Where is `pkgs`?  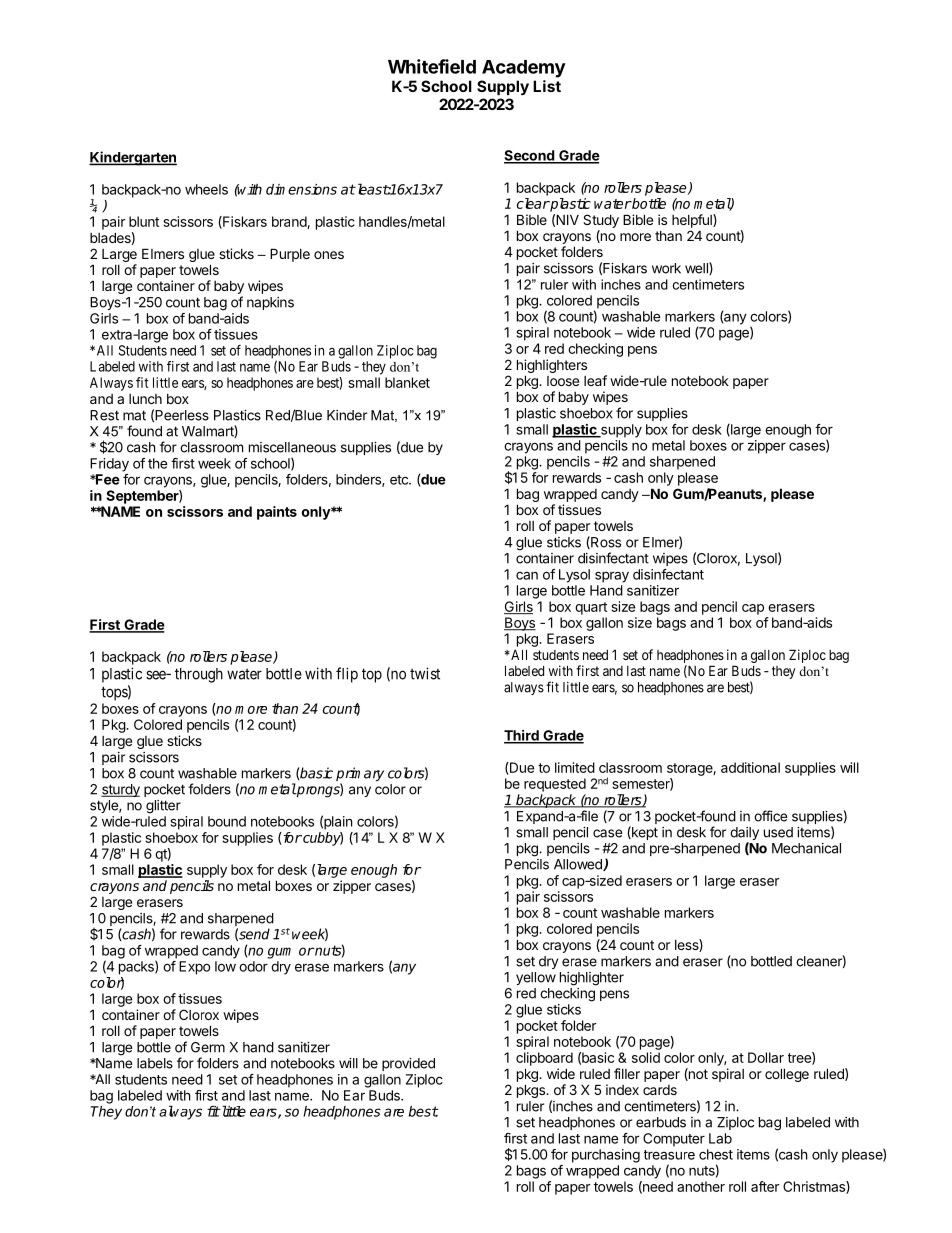
pkgs is located at coordinates (532, 1091).
